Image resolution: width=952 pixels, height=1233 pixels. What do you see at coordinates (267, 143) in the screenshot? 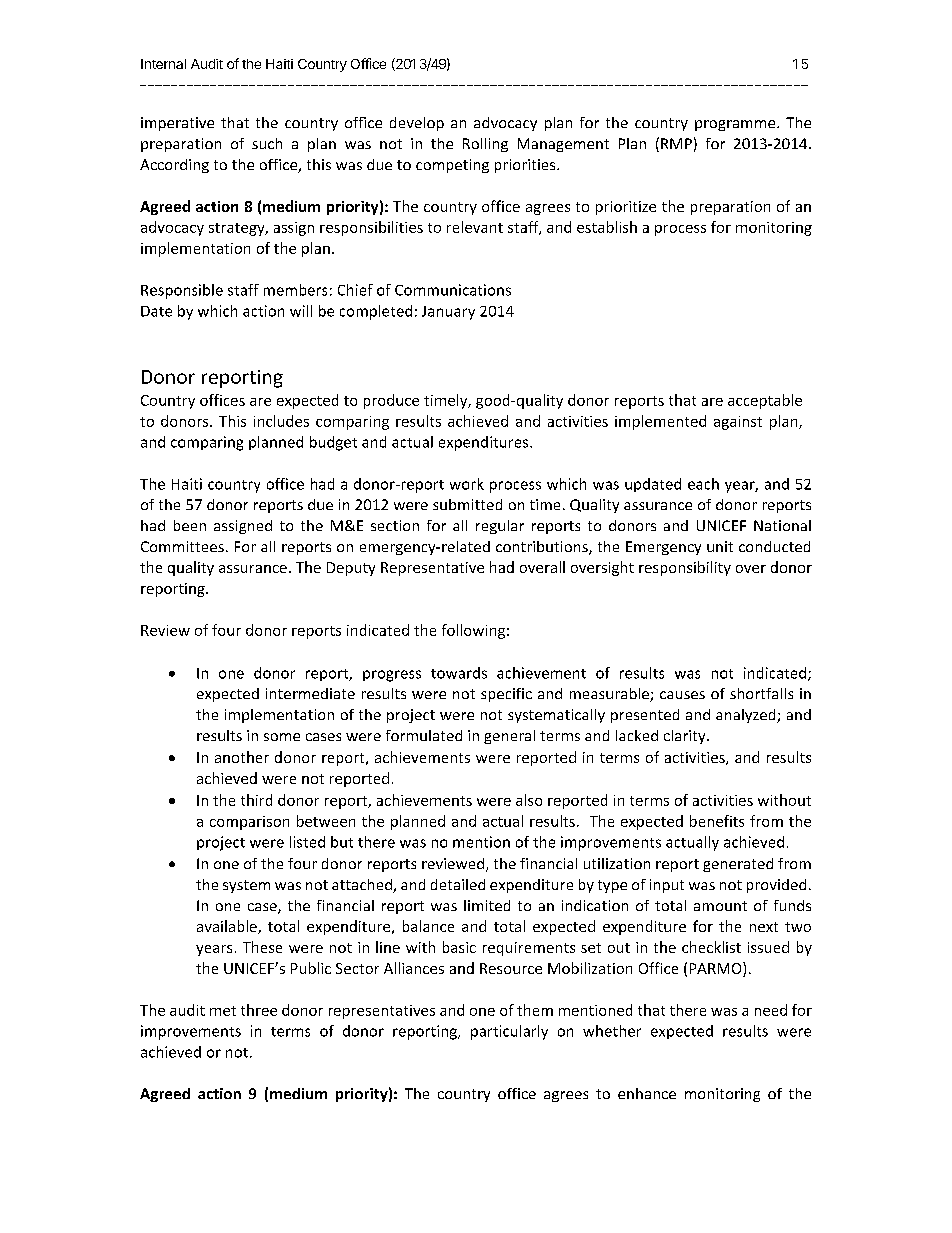
I see `such` at bounding box center [267, 143].
